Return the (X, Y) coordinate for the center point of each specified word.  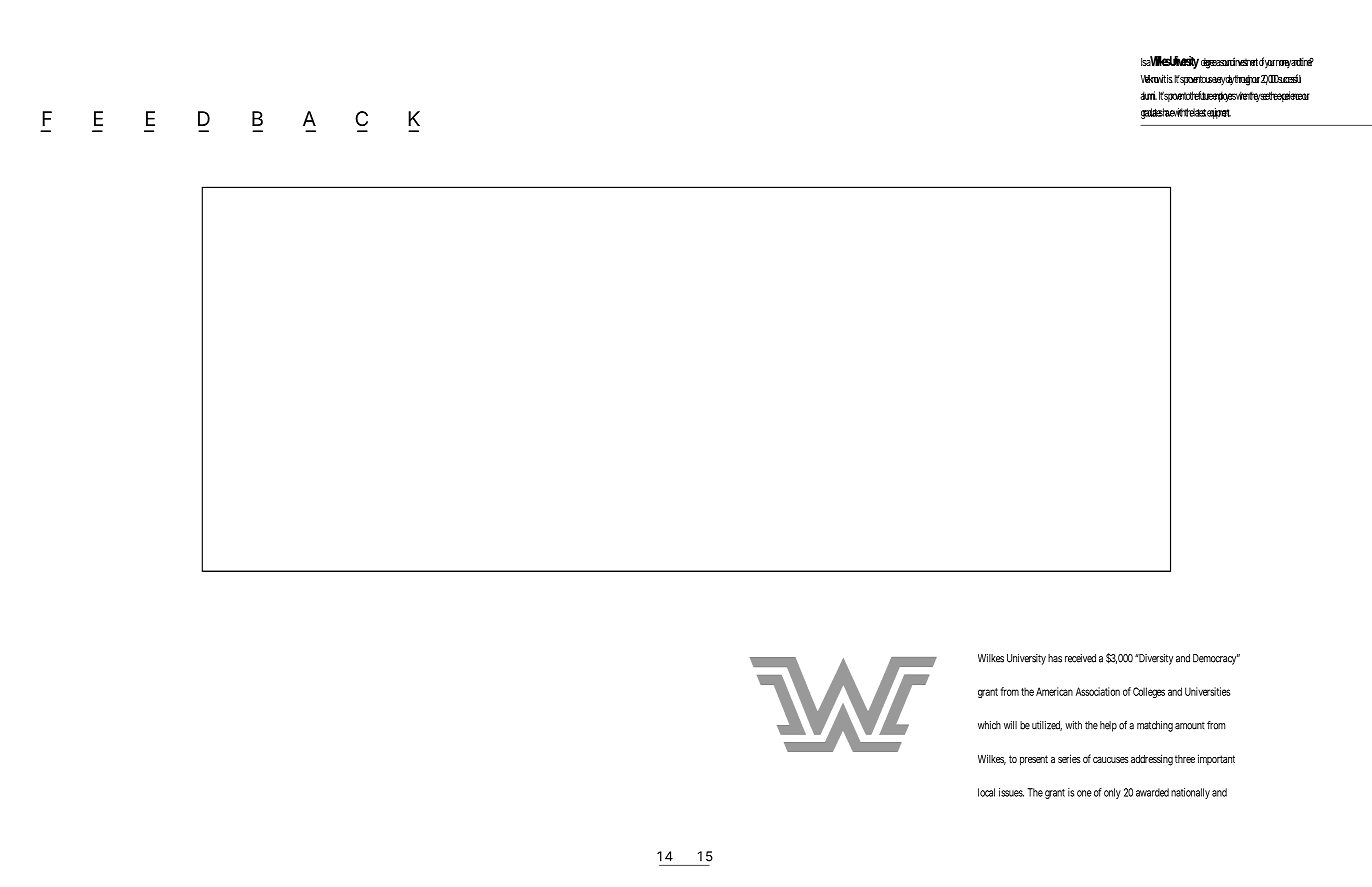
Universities (1207, 691)
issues (1011, 792)
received (1080, 658)
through (1244, 80)
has (1055, 658)
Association (1098, 691)
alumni (1148, 95)
